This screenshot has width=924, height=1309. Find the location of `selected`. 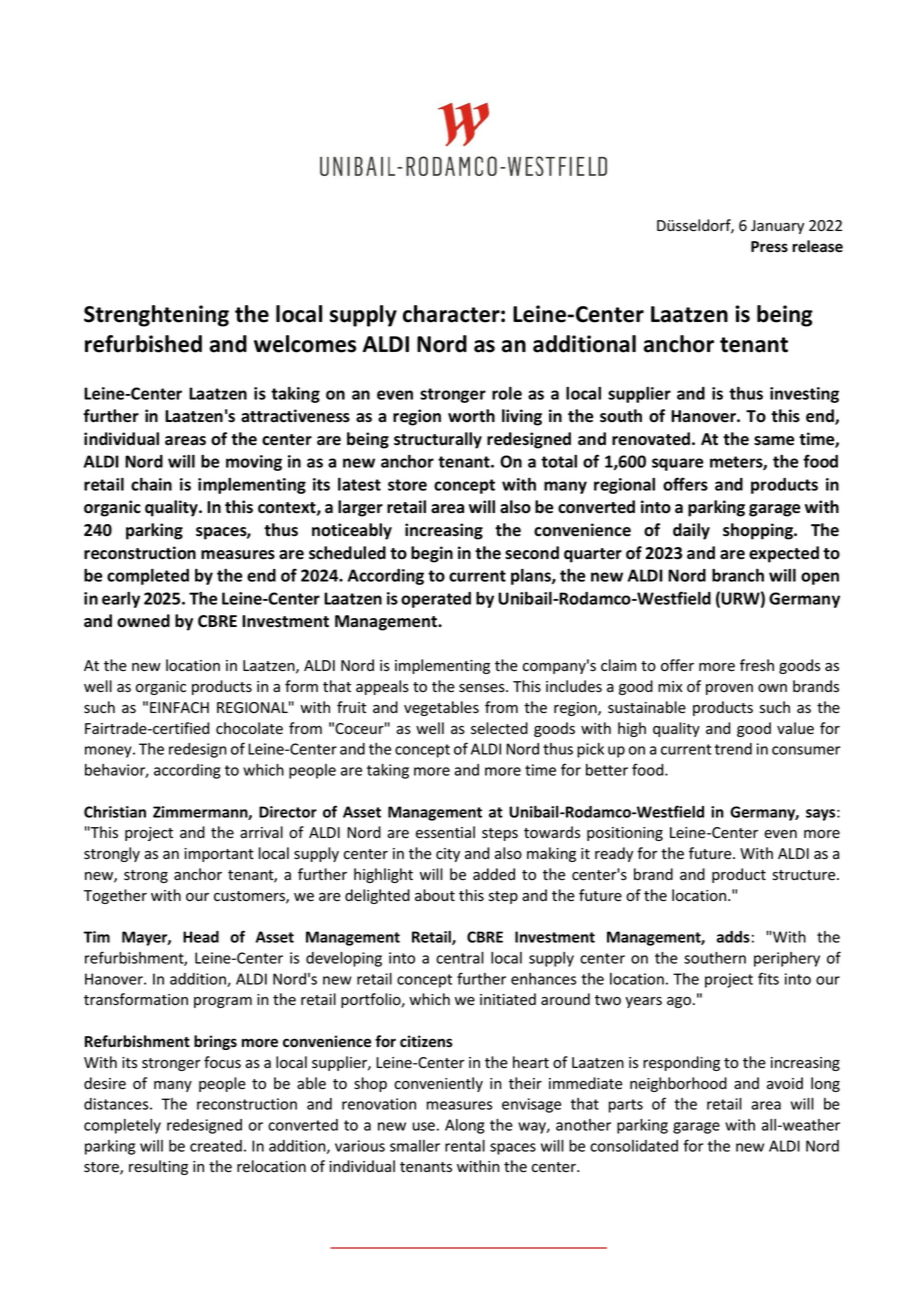

selected is located at coordinates (499, 728).
